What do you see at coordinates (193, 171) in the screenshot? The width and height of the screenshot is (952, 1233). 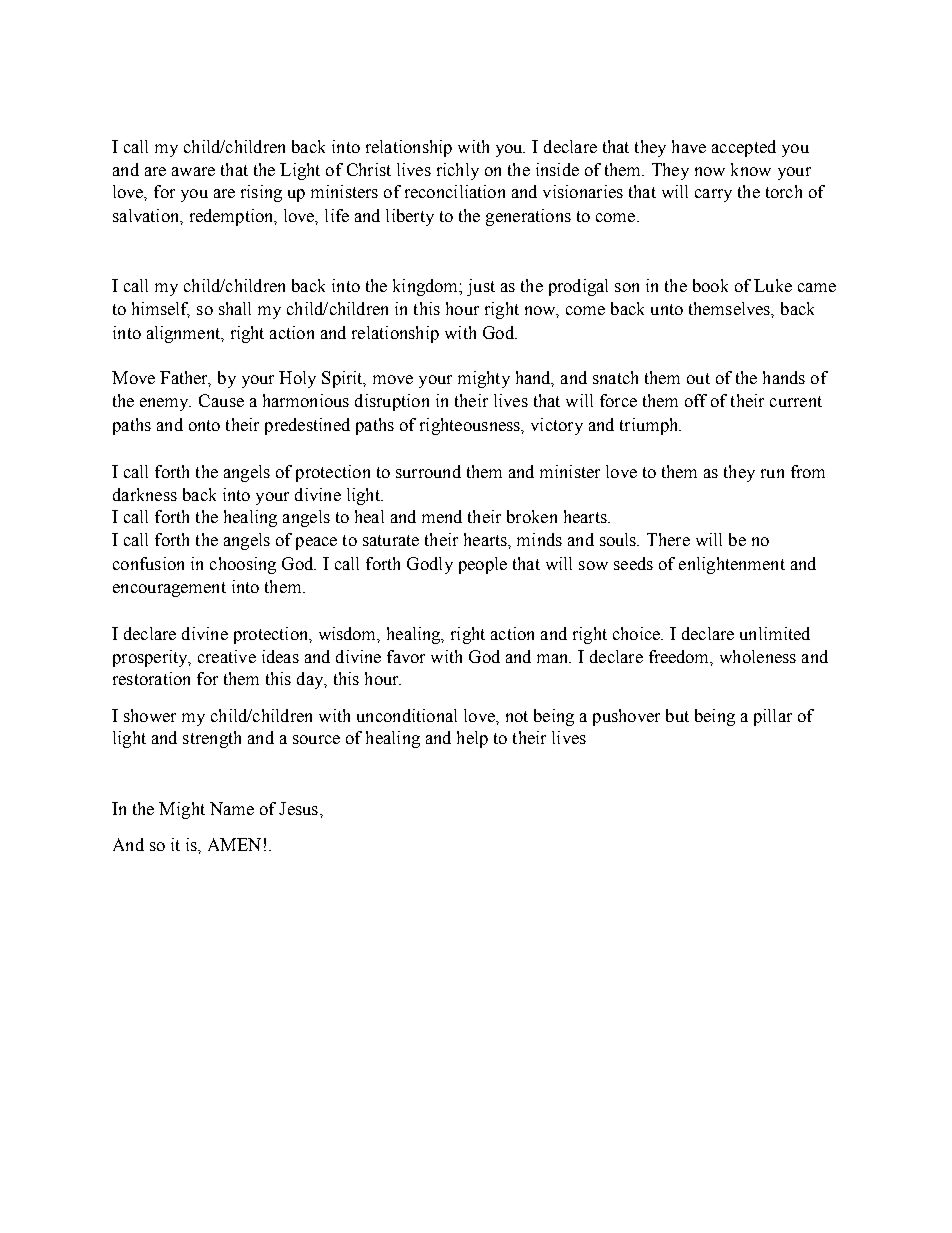 I see `aware` at bounding box center [193, 171].
